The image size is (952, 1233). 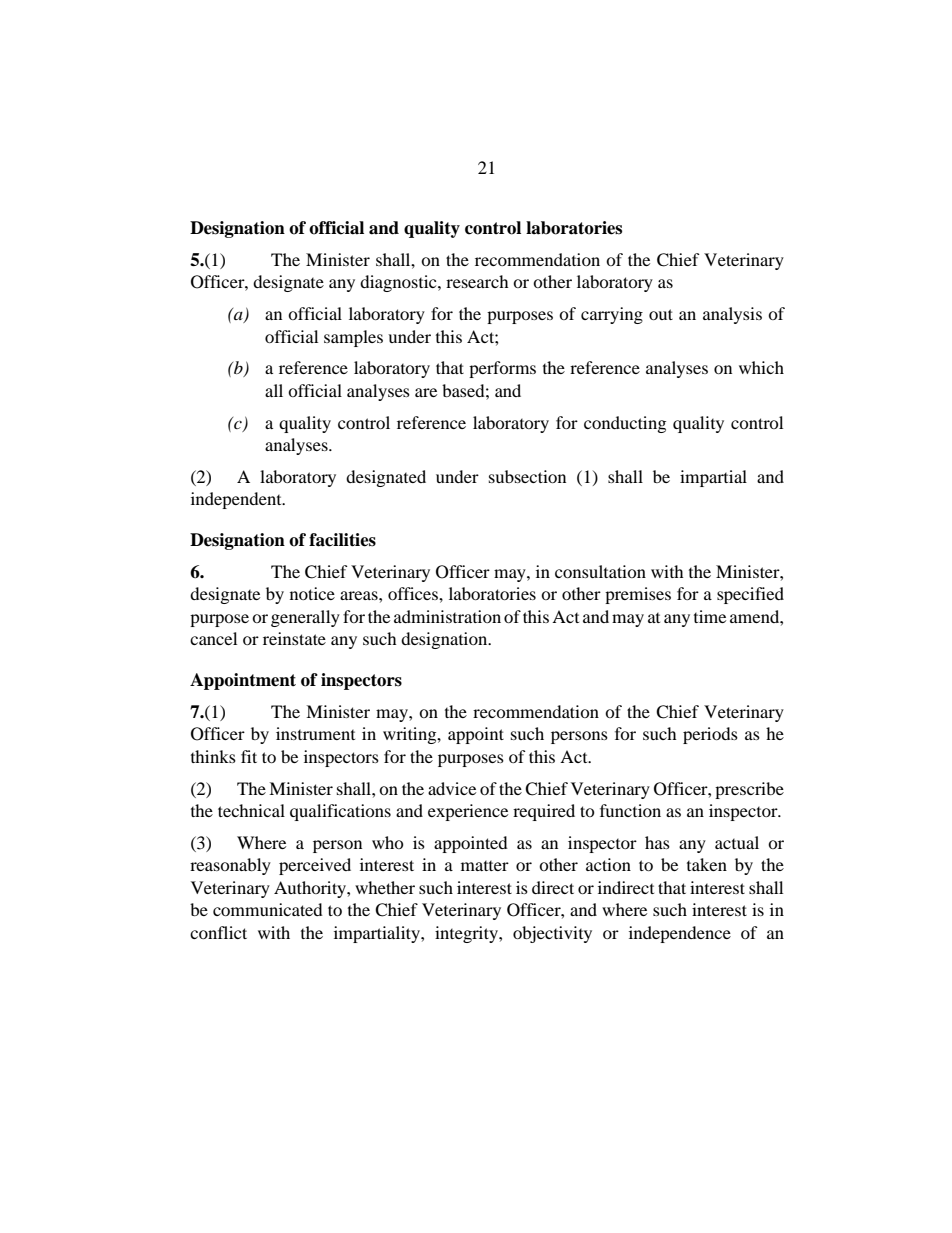 What do you see at coordinates (467, 934) in the screenshot?
I see `integrity` at bounding box center [467, 934].
